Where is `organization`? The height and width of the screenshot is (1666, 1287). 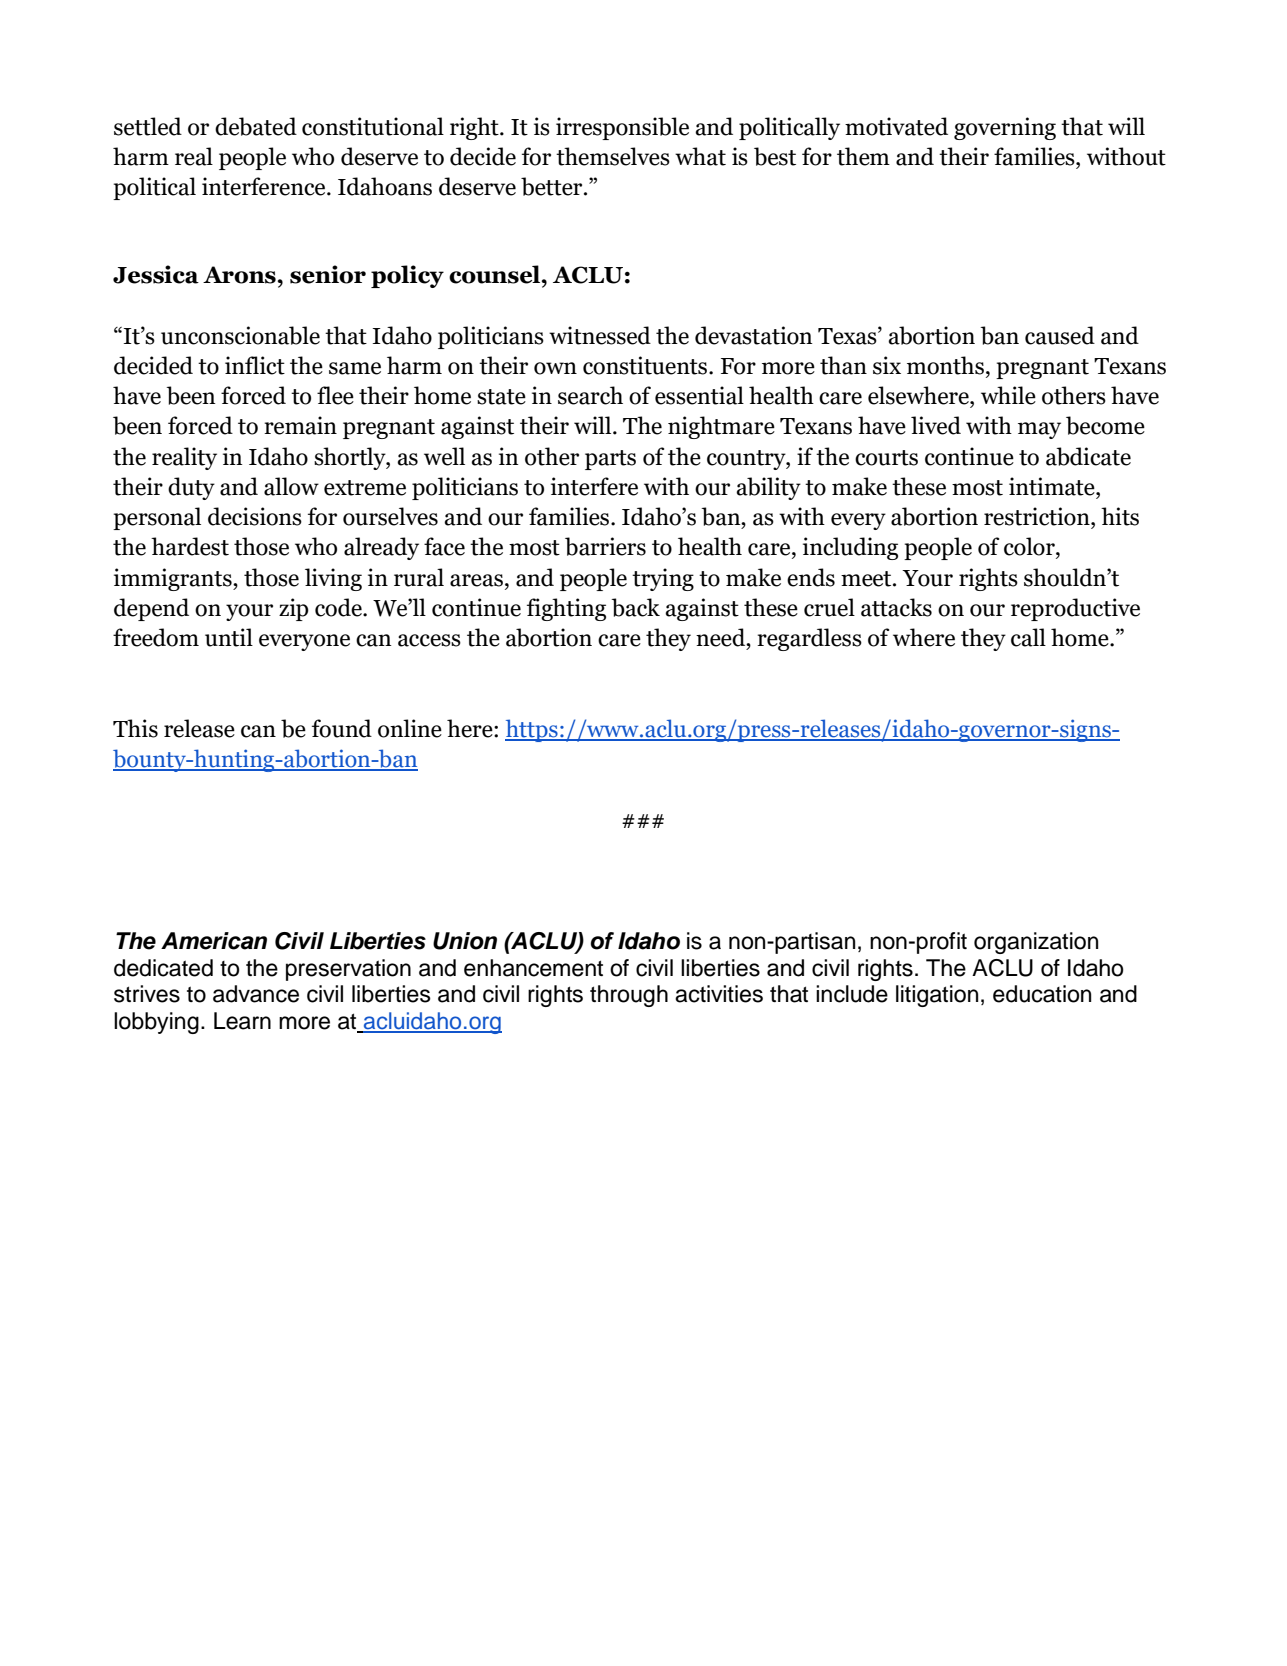 organization is located at coordinates (1036, 943).
